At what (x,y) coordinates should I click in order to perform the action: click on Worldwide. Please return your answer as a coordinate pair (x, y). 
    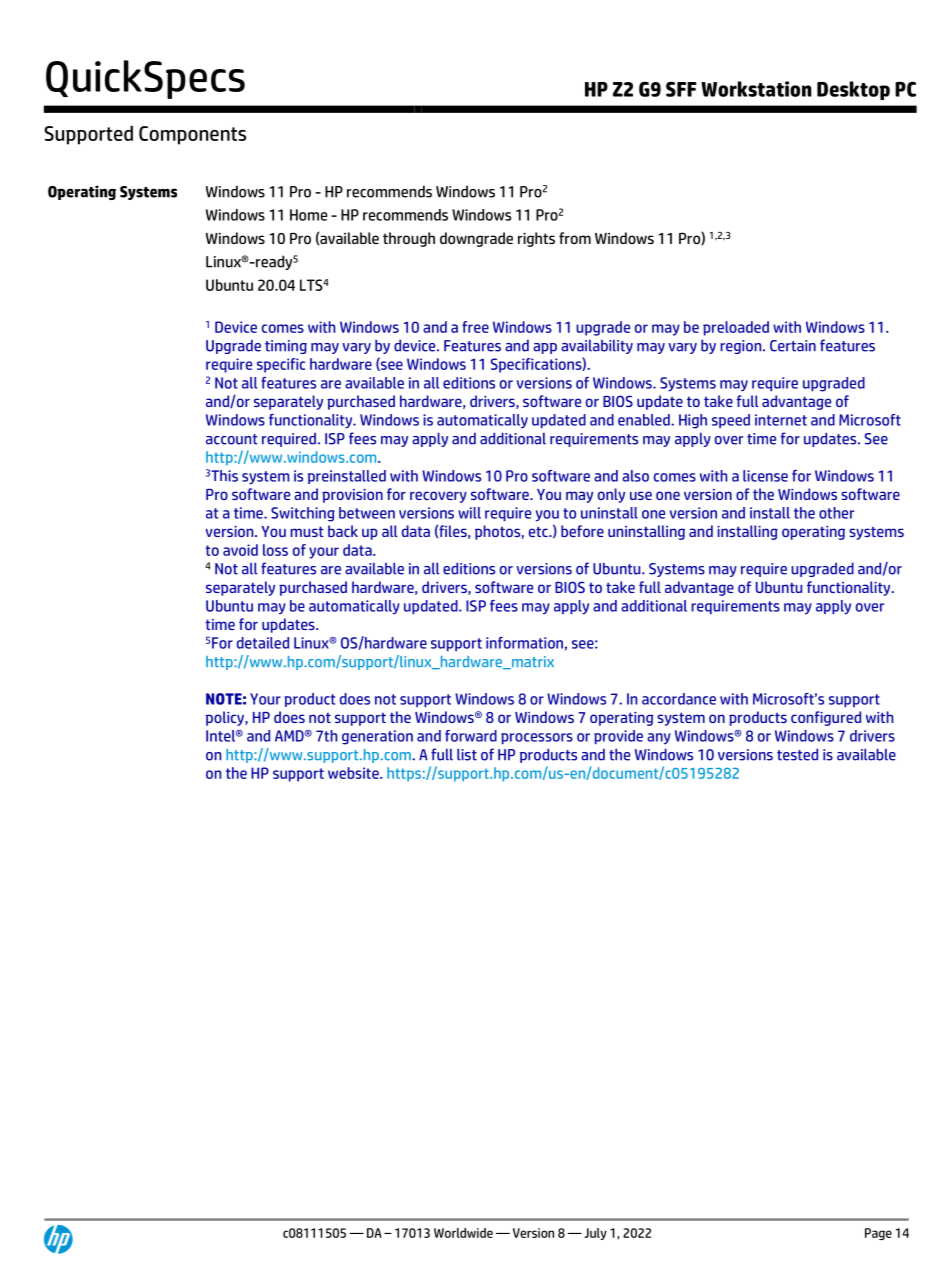
    Looking at the image, I should click on (463, 1233).
